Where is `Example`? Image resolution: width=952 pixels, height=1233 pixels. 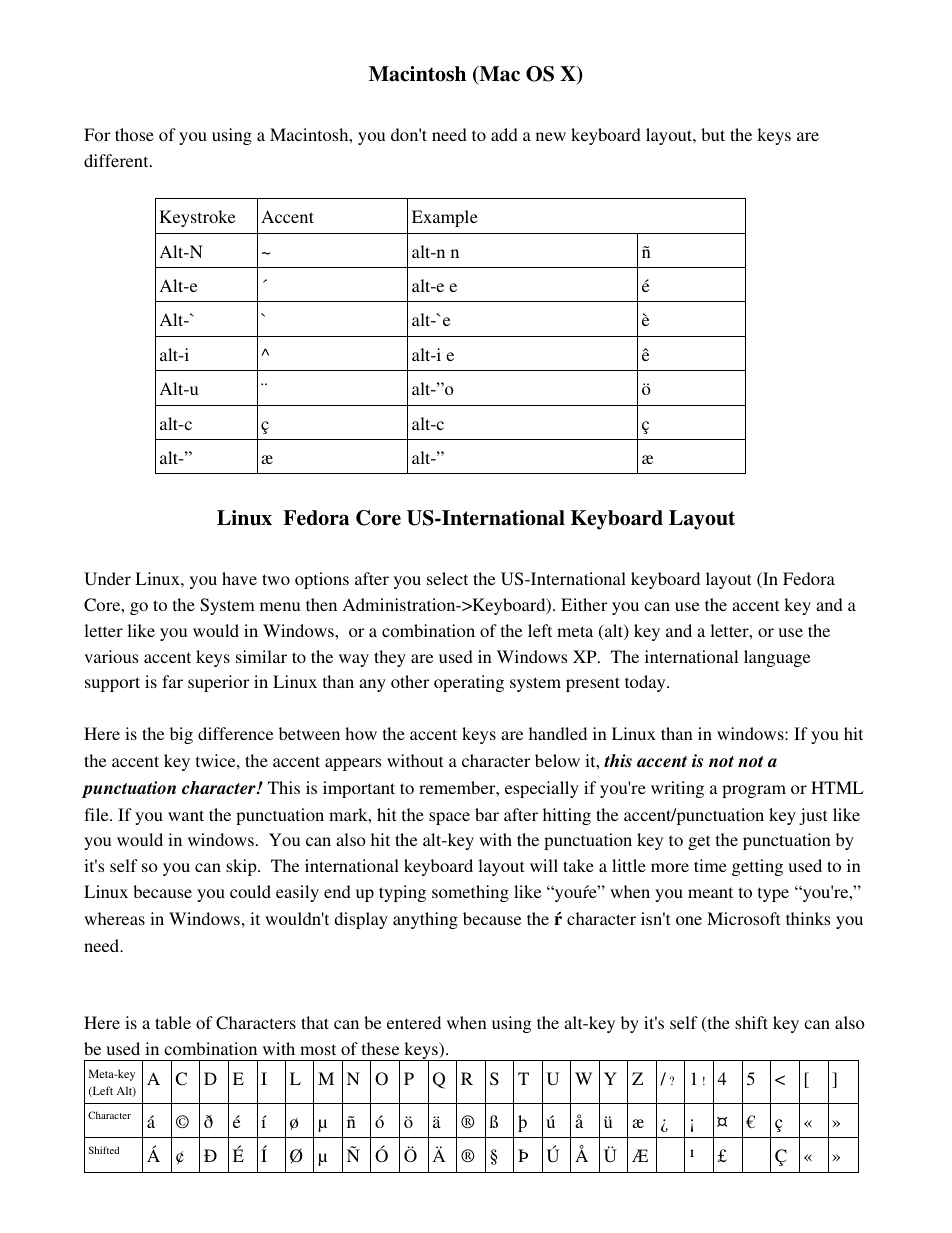
Example is located at coordinates (445, 218).
